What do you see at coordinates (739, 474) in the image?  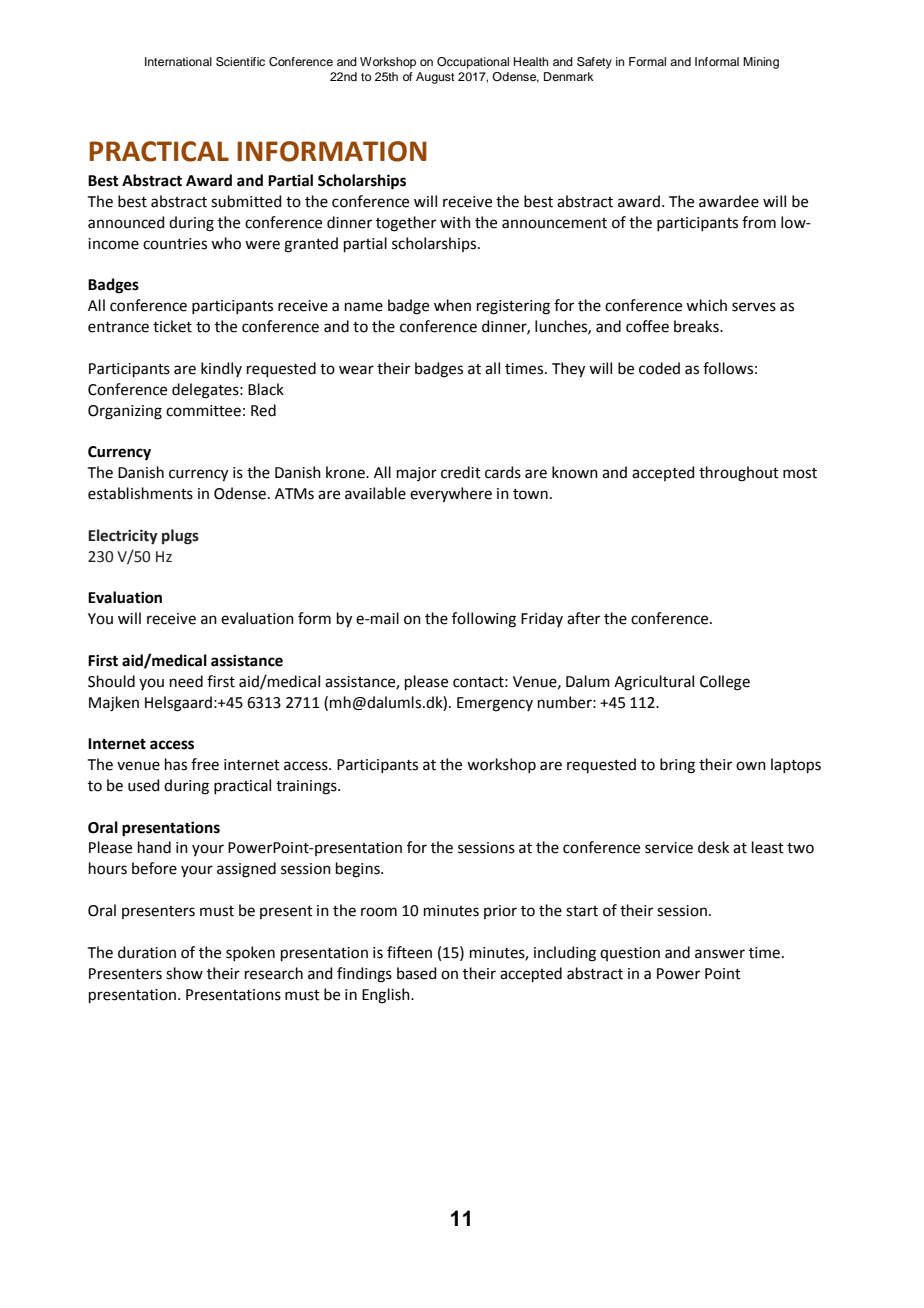 I see `throughout` at bounding box center [739, 474].
